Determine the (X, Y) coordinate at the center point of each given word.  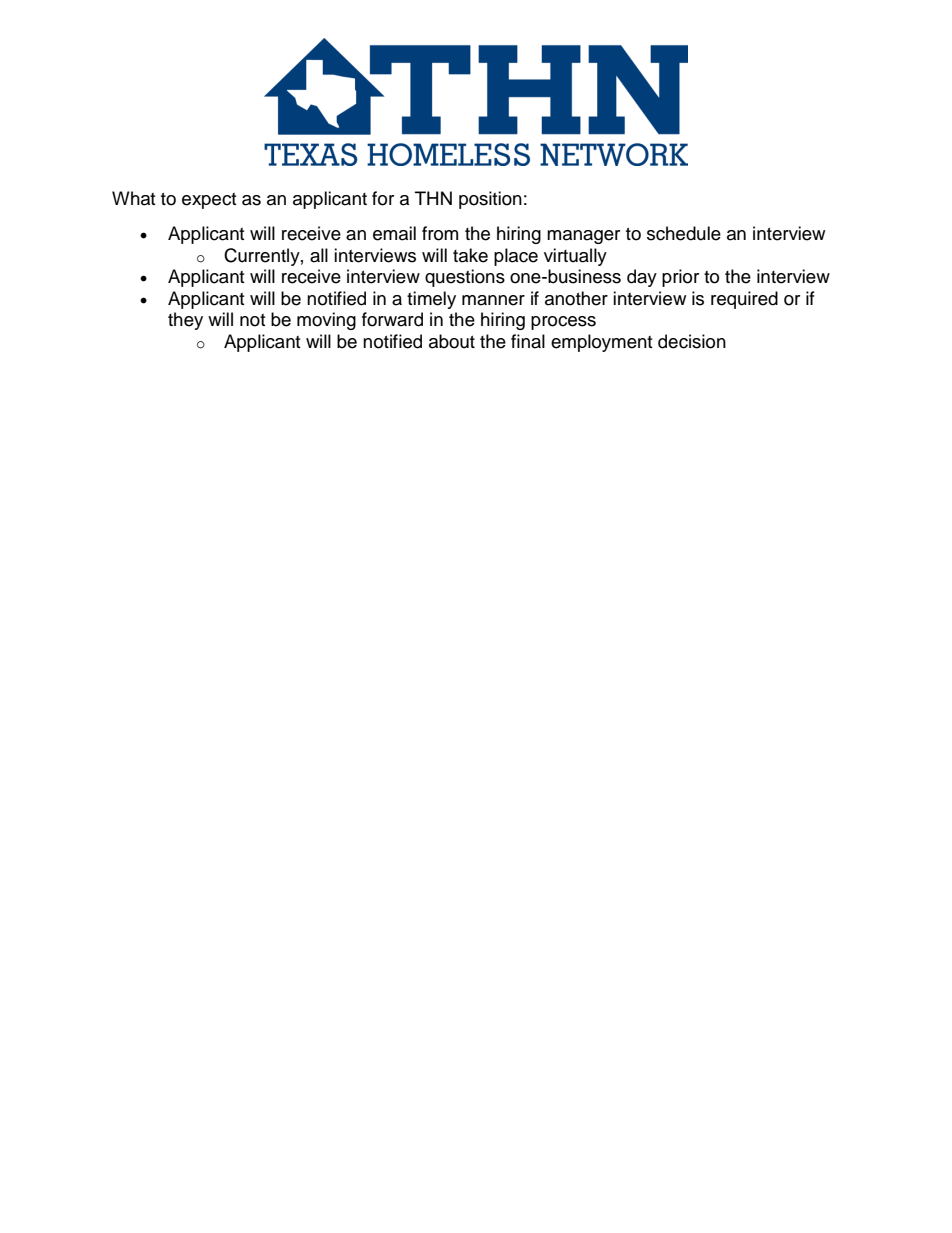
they (185, 321)
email (394, 233)
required (744, 300)
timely (431, 300)
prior (680, 278)
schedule (684, 233)
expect (209, 201)
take (470, 255)
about (452, 341)
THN (433, 198)
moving (326, 321)
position (490, 200)
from (440, 233)
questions (465, 278)
